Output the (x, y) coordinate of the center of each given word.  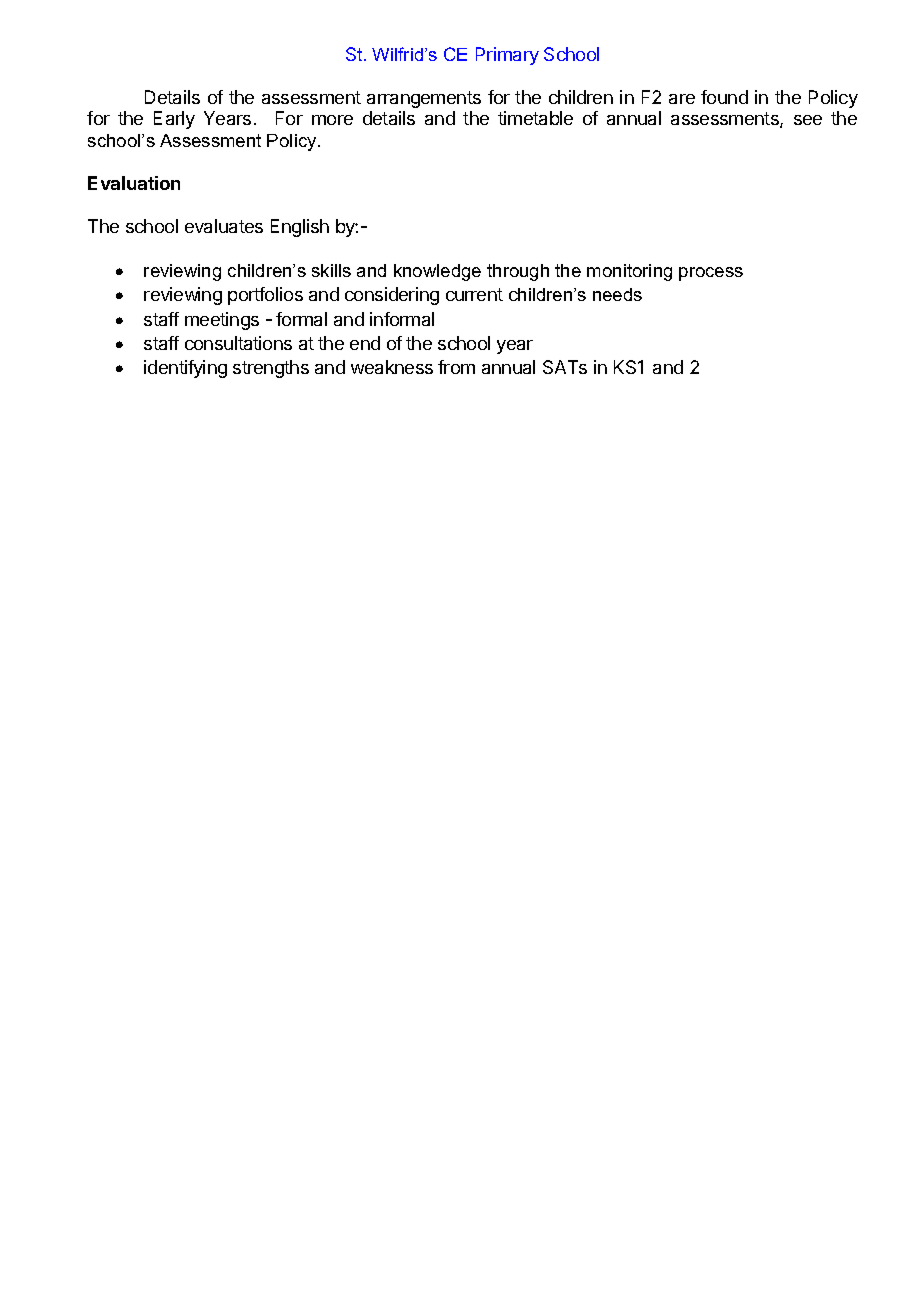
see (808, 120)
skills (331, 270)
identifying (185, 369)
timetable (535, 118)
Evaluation (134, 183)
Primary (507, 56)
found (724, 97)
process (711, 274)
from (456, 367)
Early (174, 120)
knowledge (437, 272)
